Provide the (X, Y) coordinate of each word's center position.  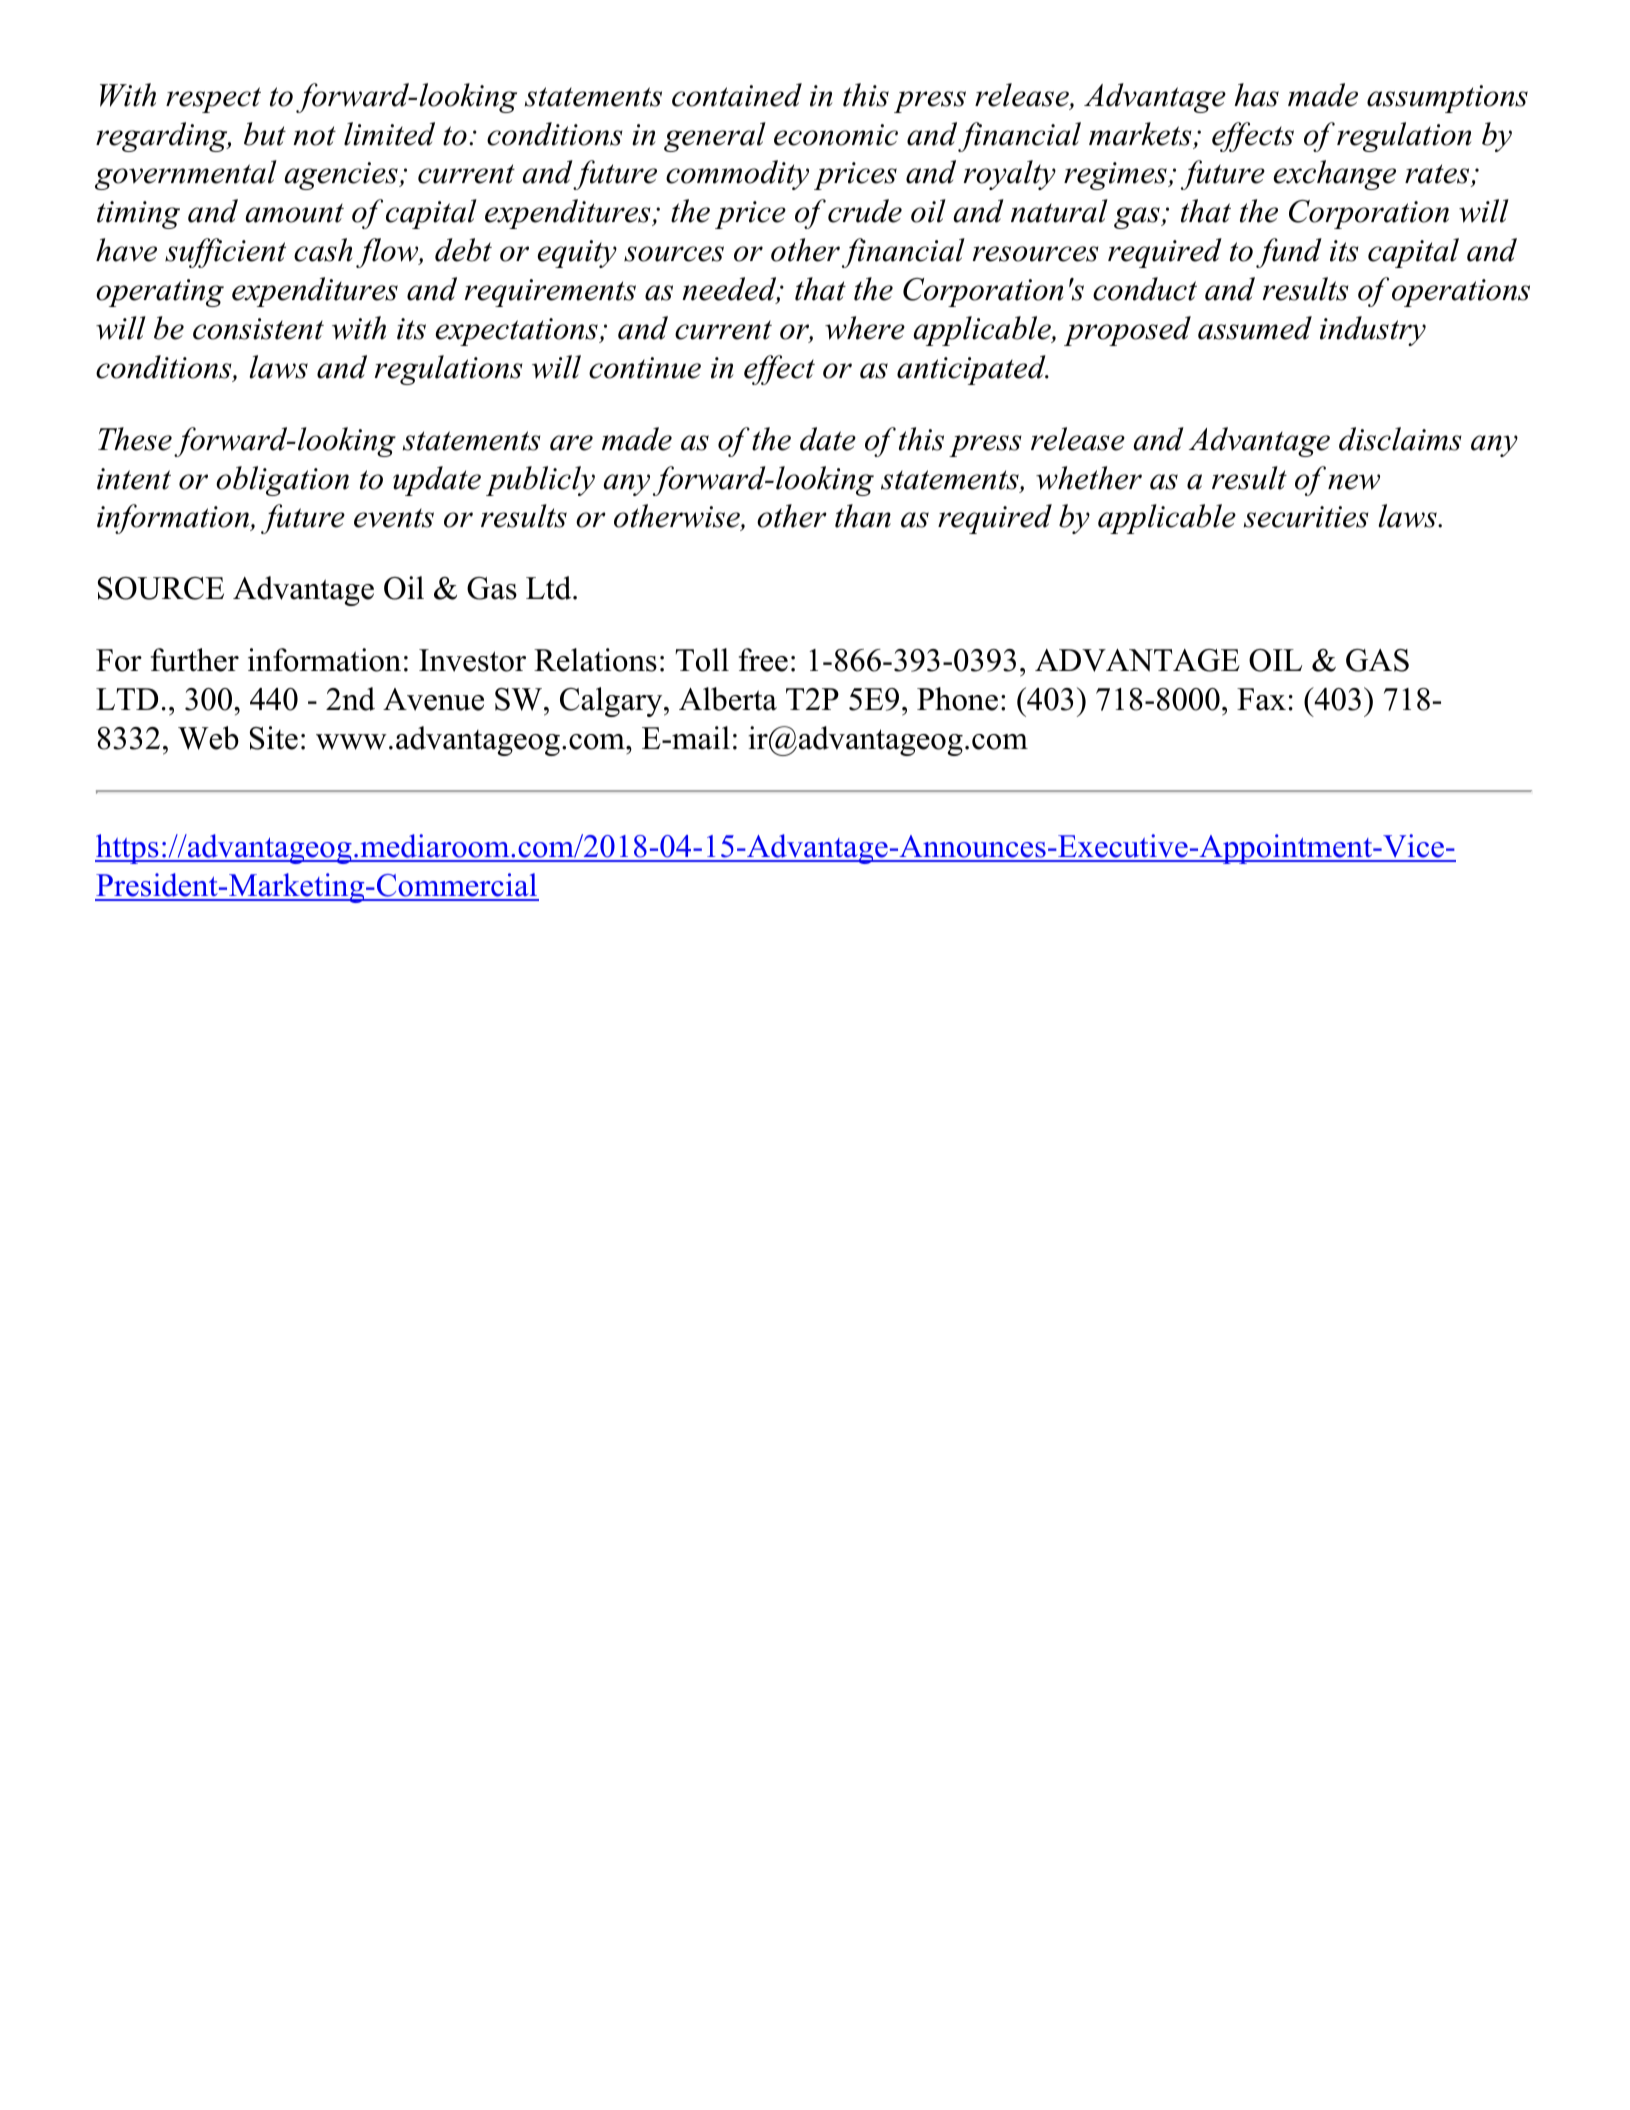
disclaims (1400, 439)
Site (274, 738)
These (135, 439)
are (571, 443)
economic (836, 135)
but (265, 134)
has (1256, 95)
